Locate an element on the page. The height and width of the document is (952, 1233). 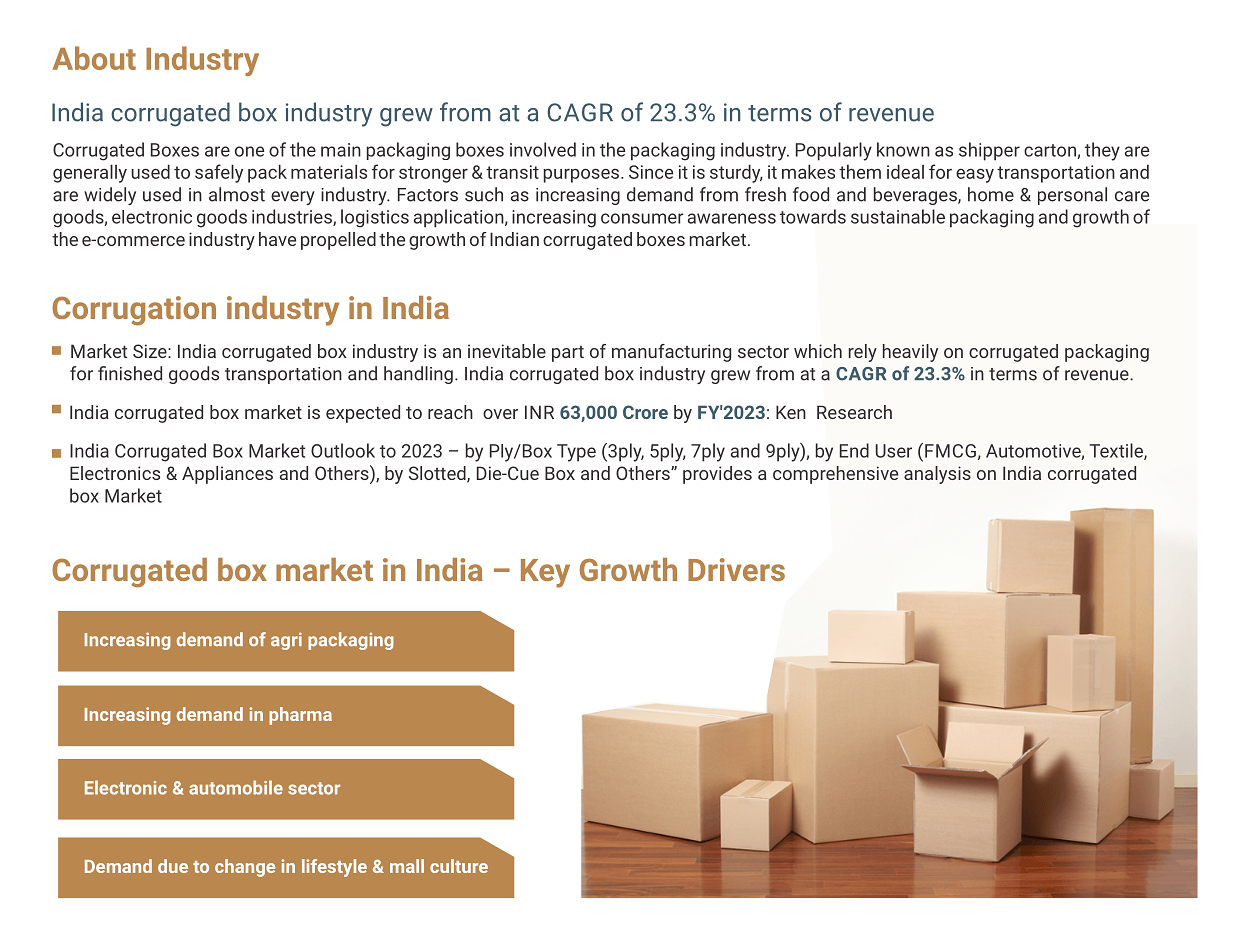
heavily is located at coordinates (910, 353).
